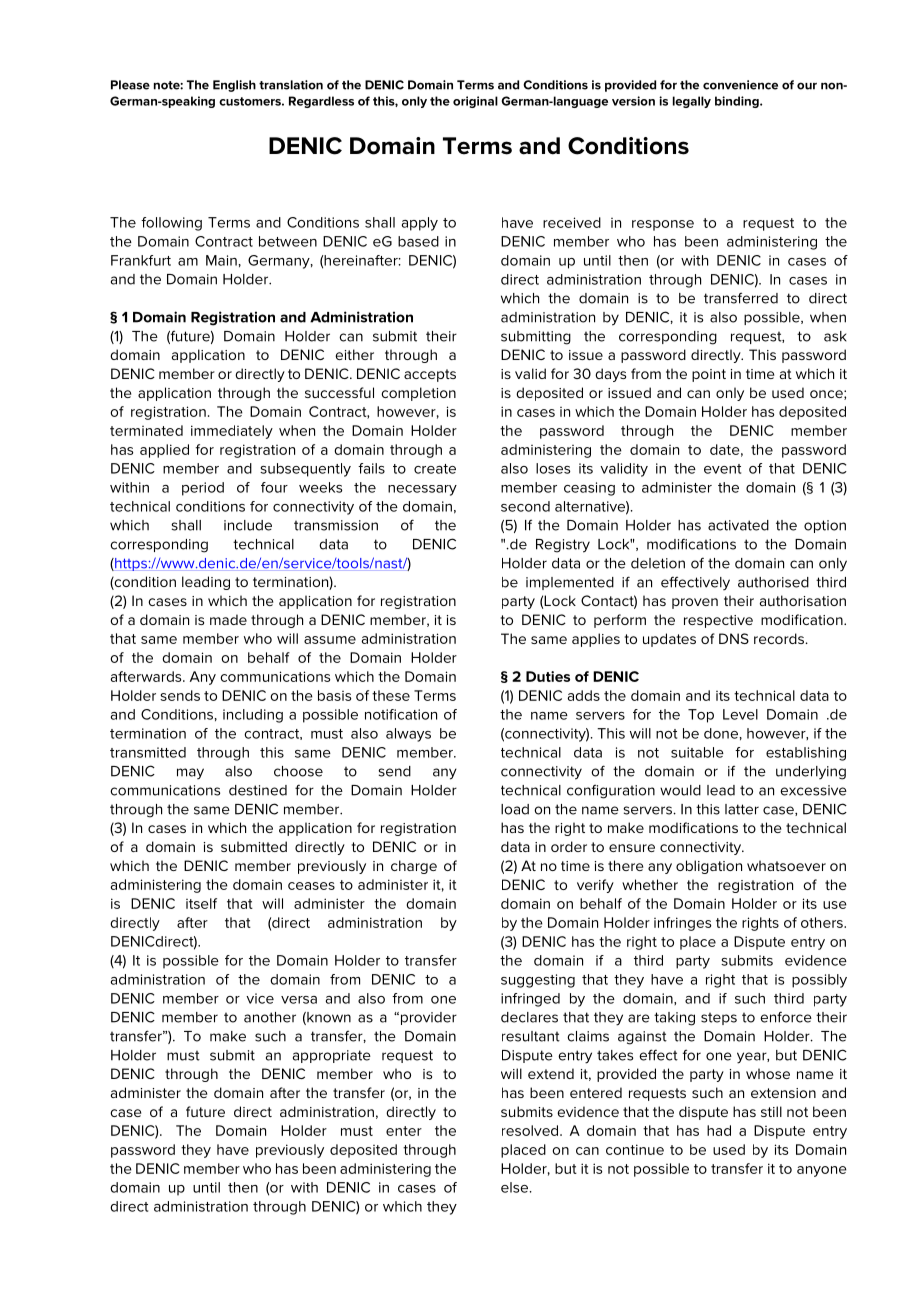 The height and width of the screenshot is (1308, 924). I want to click on appropriate, so click(332, 1056).
